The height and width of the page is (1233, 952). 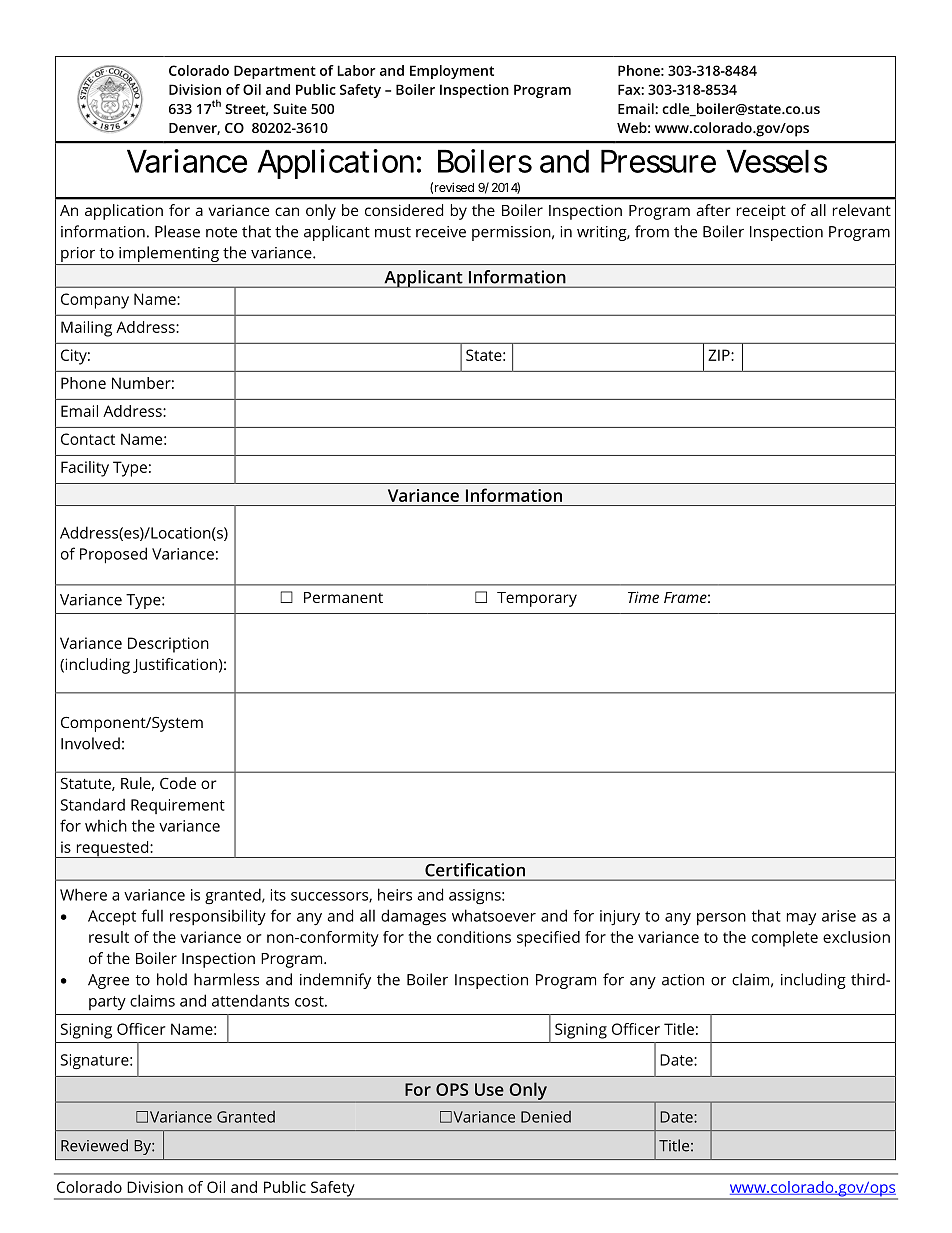 I want to click on Use, so click(x=489, y=1089).
